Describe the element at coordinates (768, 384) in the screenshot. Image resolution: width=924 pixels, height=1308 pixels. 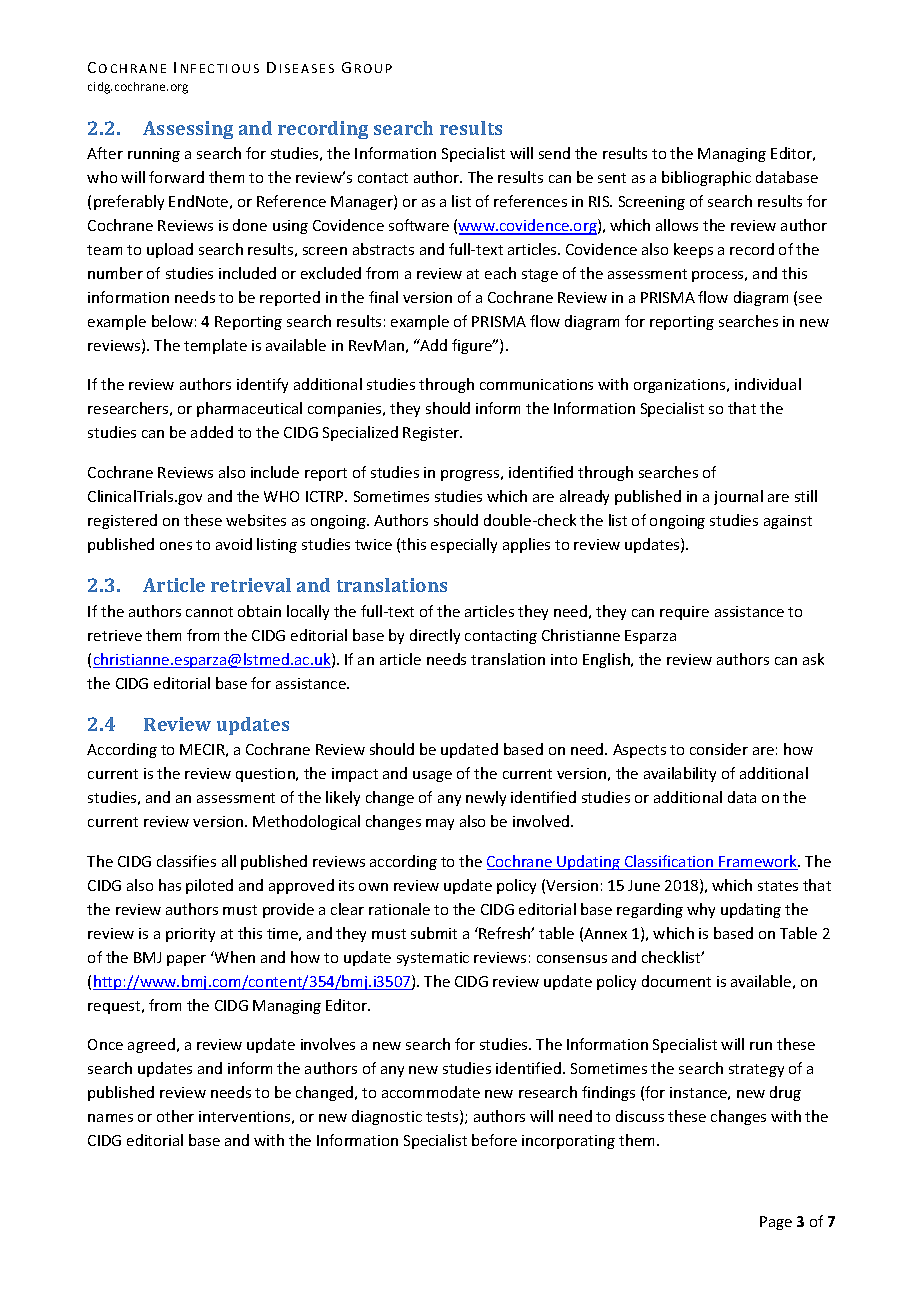
I see `individual` at that location.
